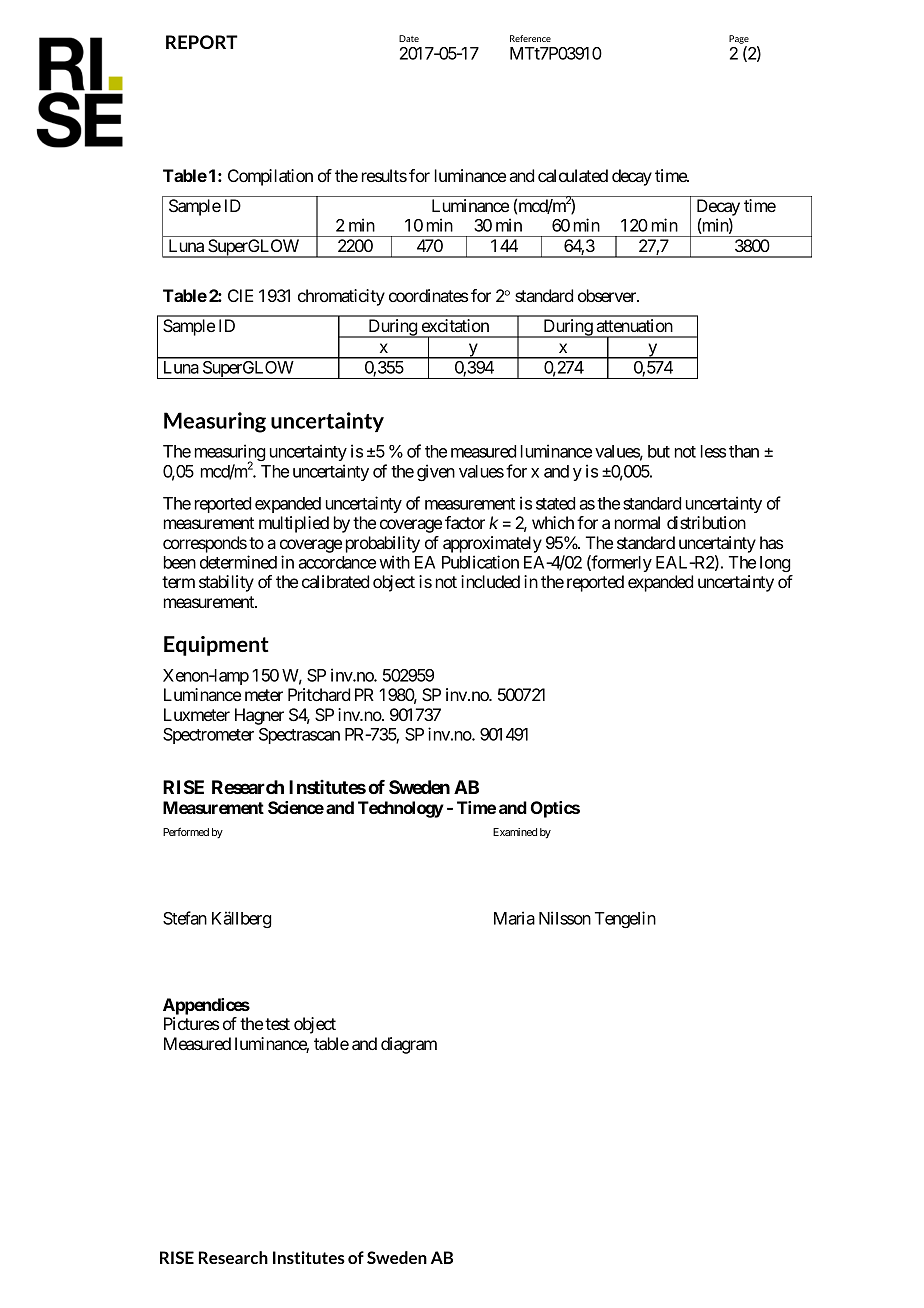 This page has width=924, height=1308. What do you see at coordinates (739, 39) in the page?
I see `Page` at bounding box center [739, 39].
